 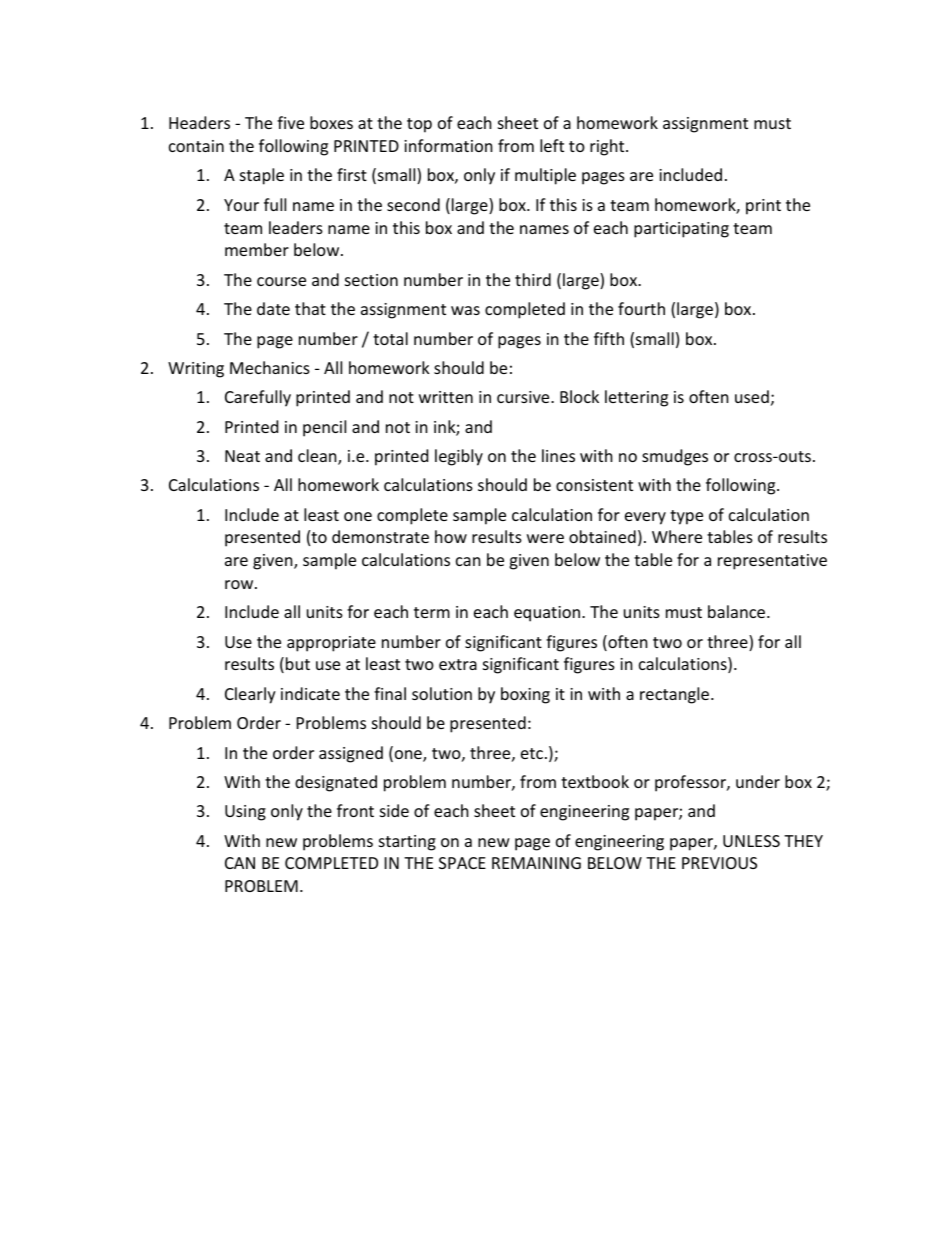 What do you see at coordinates (245, 813) in the screenshot?
I see `Using` at bounding box center [245, 813].
